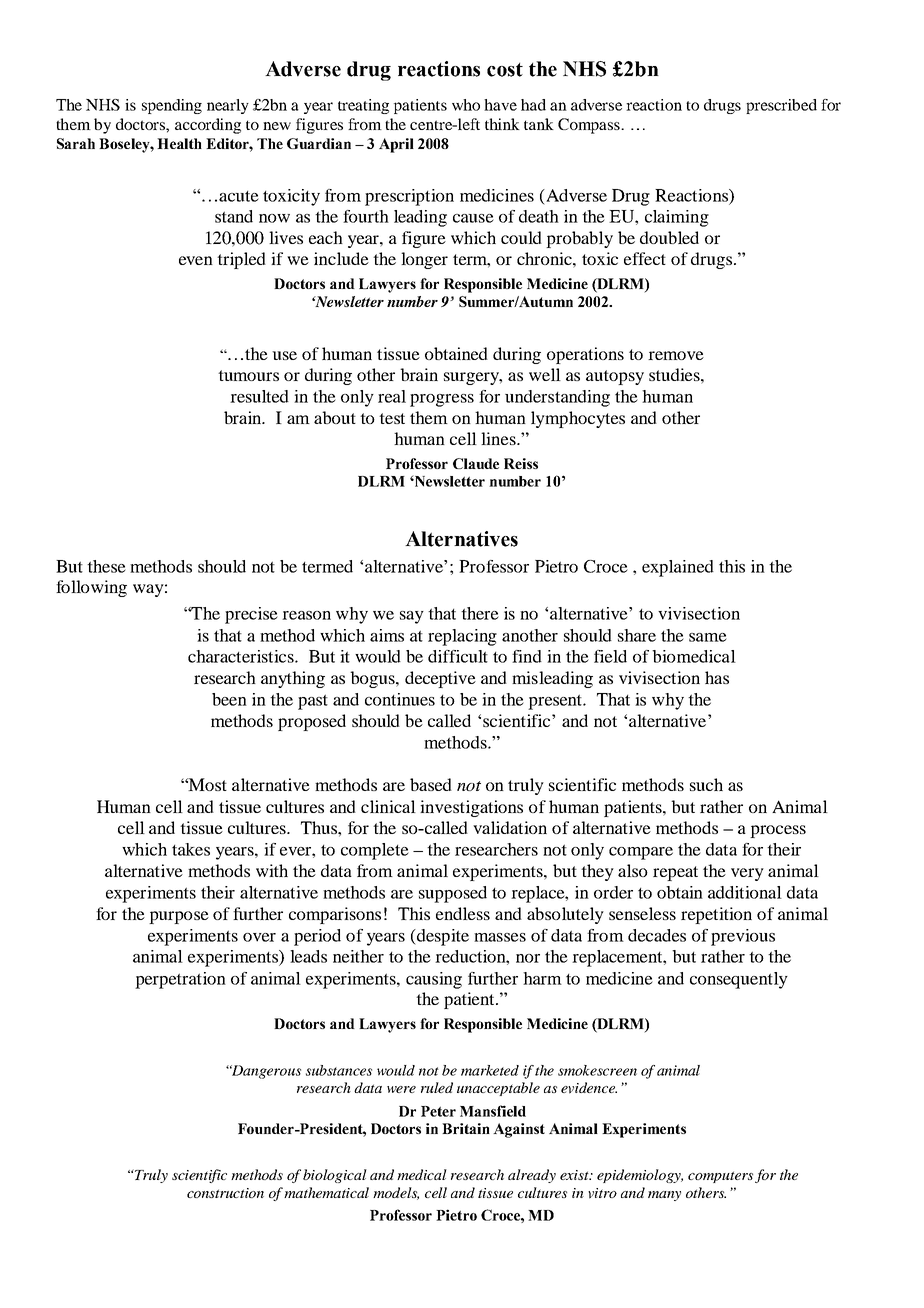 The width and height of the screenshot is (924, 1308). I want to click on based, so click(431, 784).
